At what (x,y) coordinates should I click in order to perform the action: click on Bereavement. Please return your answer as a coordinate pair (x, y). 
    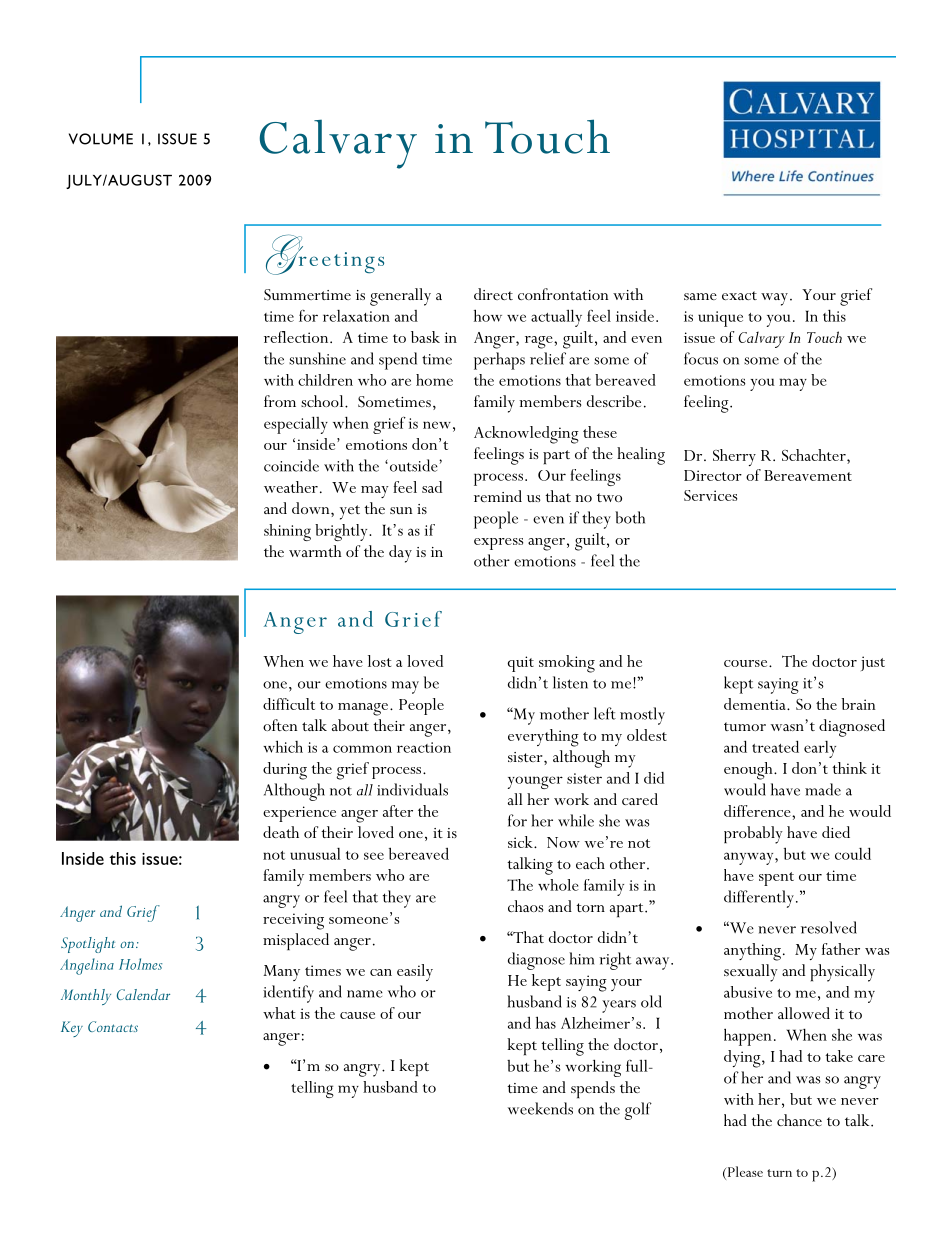
    Looking at the image, I should click on (808, 475).
